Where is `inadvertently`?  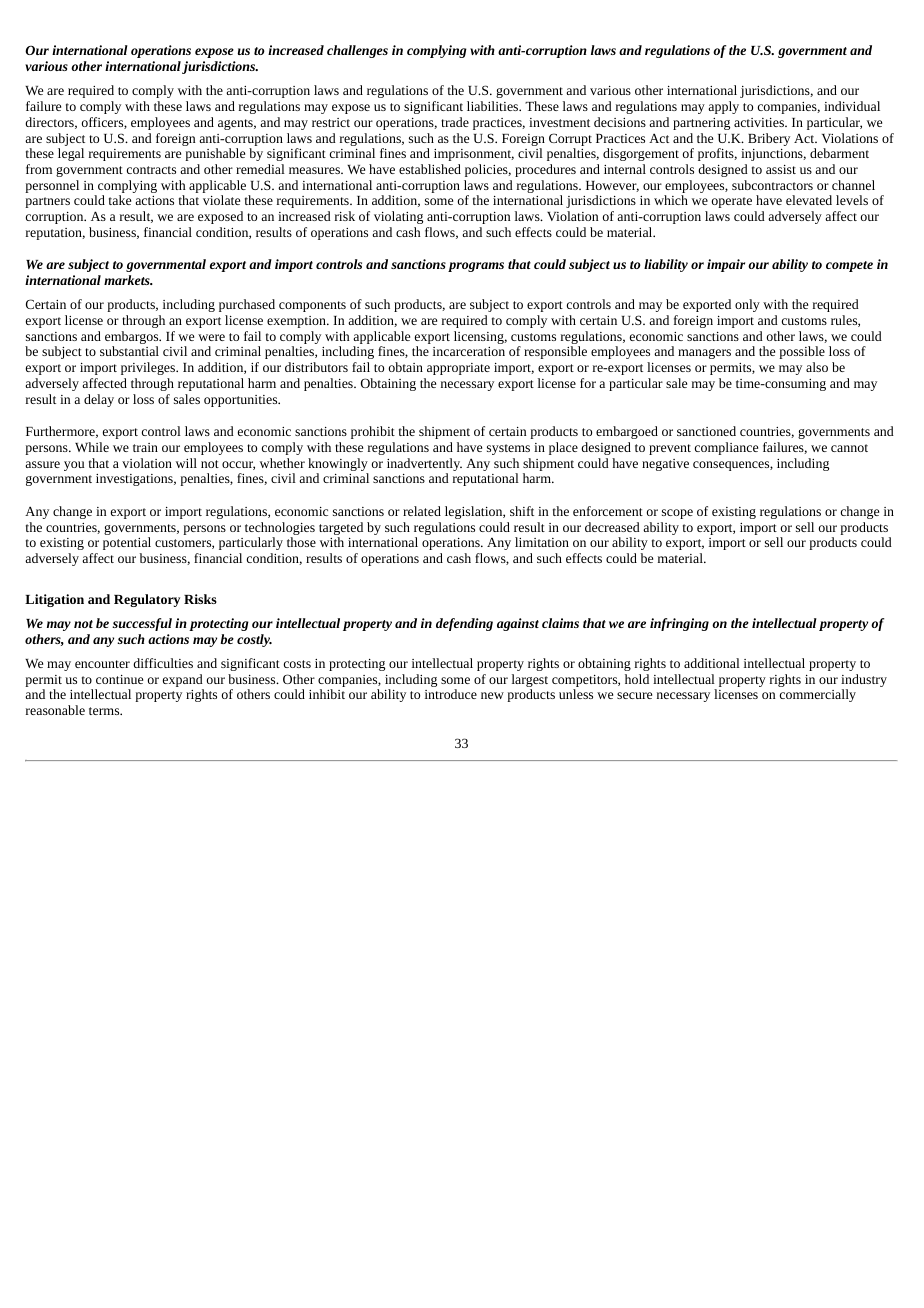
inadvertently is located at coordinates (424, 466).
